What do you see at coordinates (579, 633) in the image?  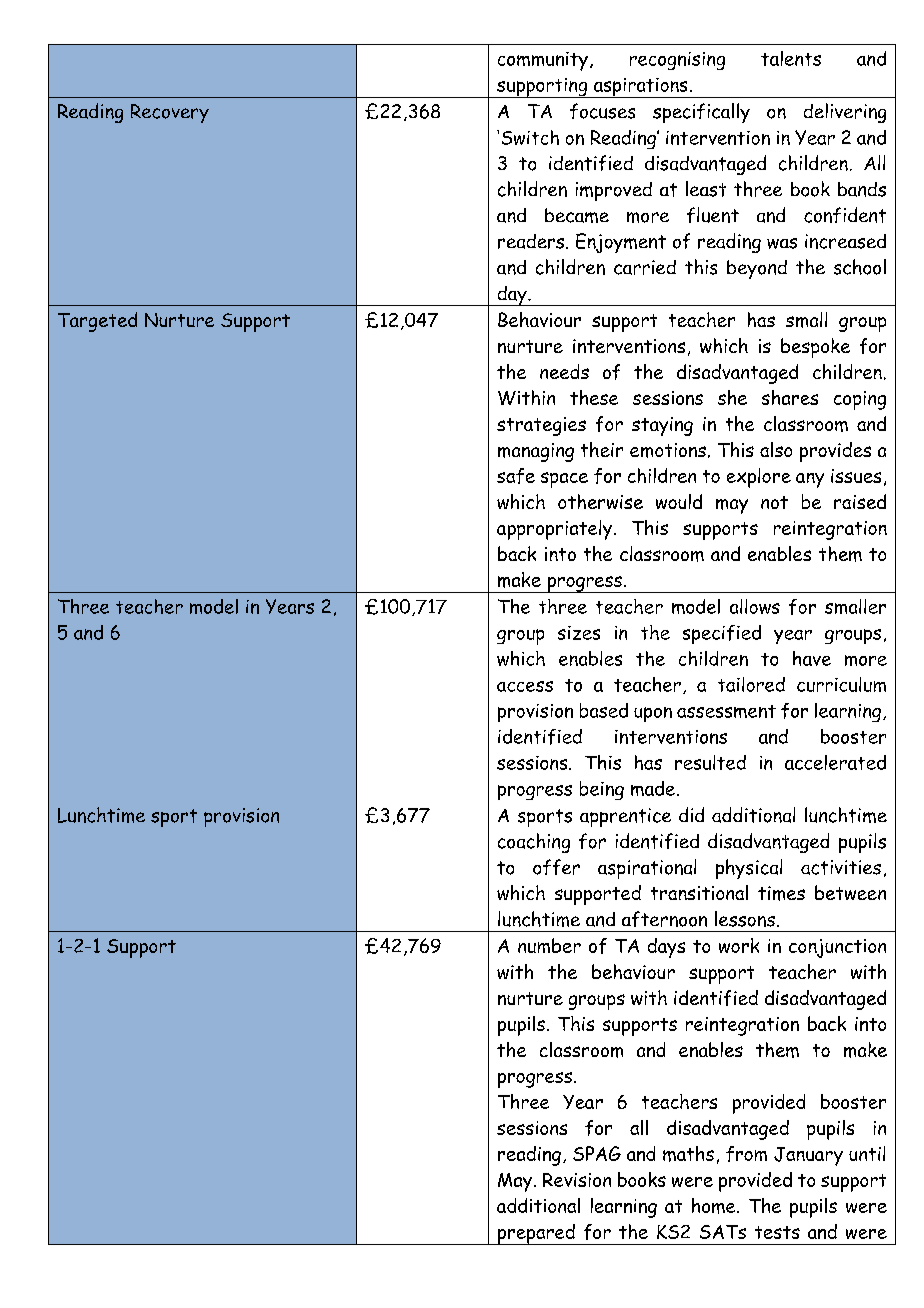 I see `sizes` at bounding box center [579, 633].
